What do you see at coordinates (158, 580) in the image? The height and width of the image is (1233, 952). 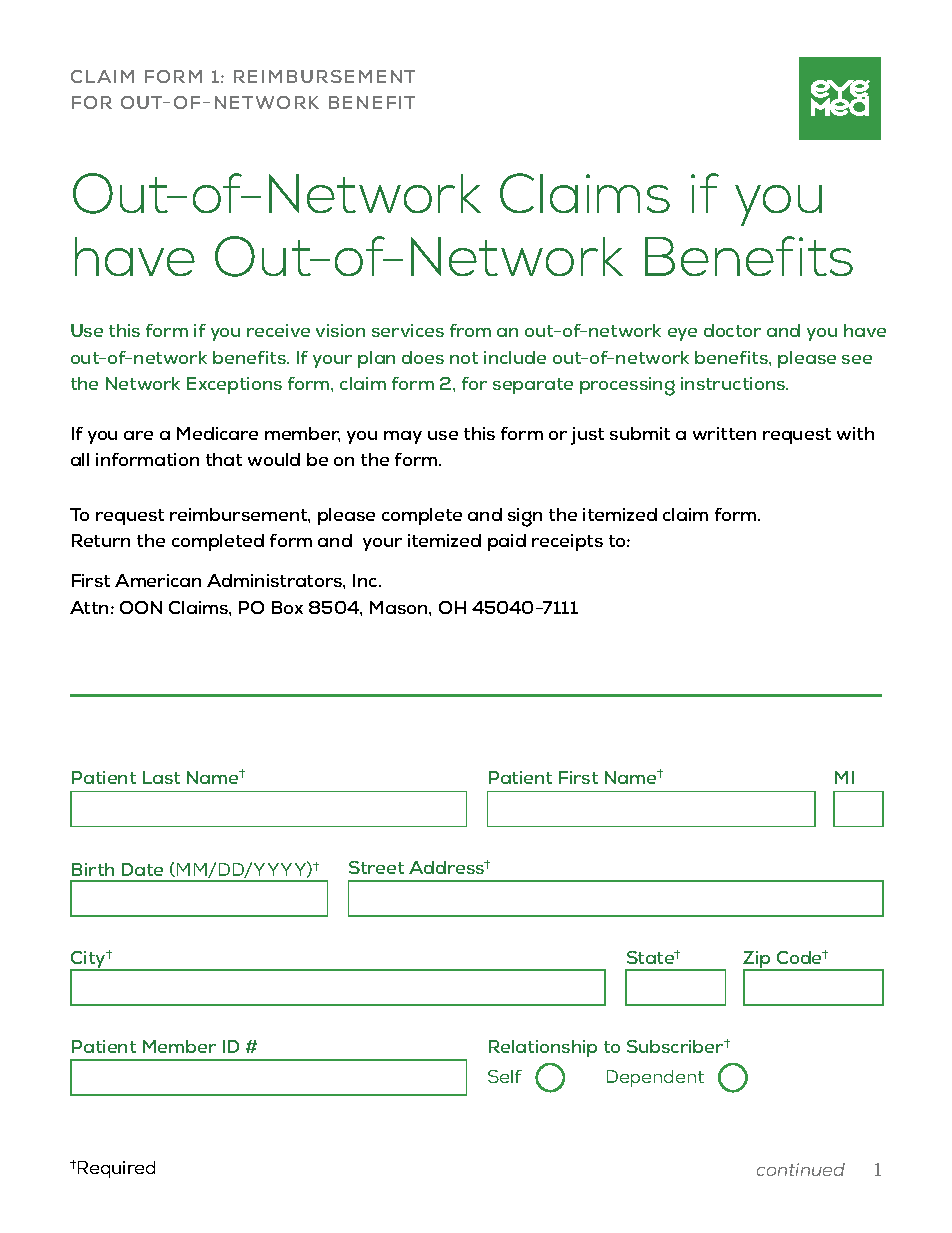 I see `American` at bounding box center [158, 580].
